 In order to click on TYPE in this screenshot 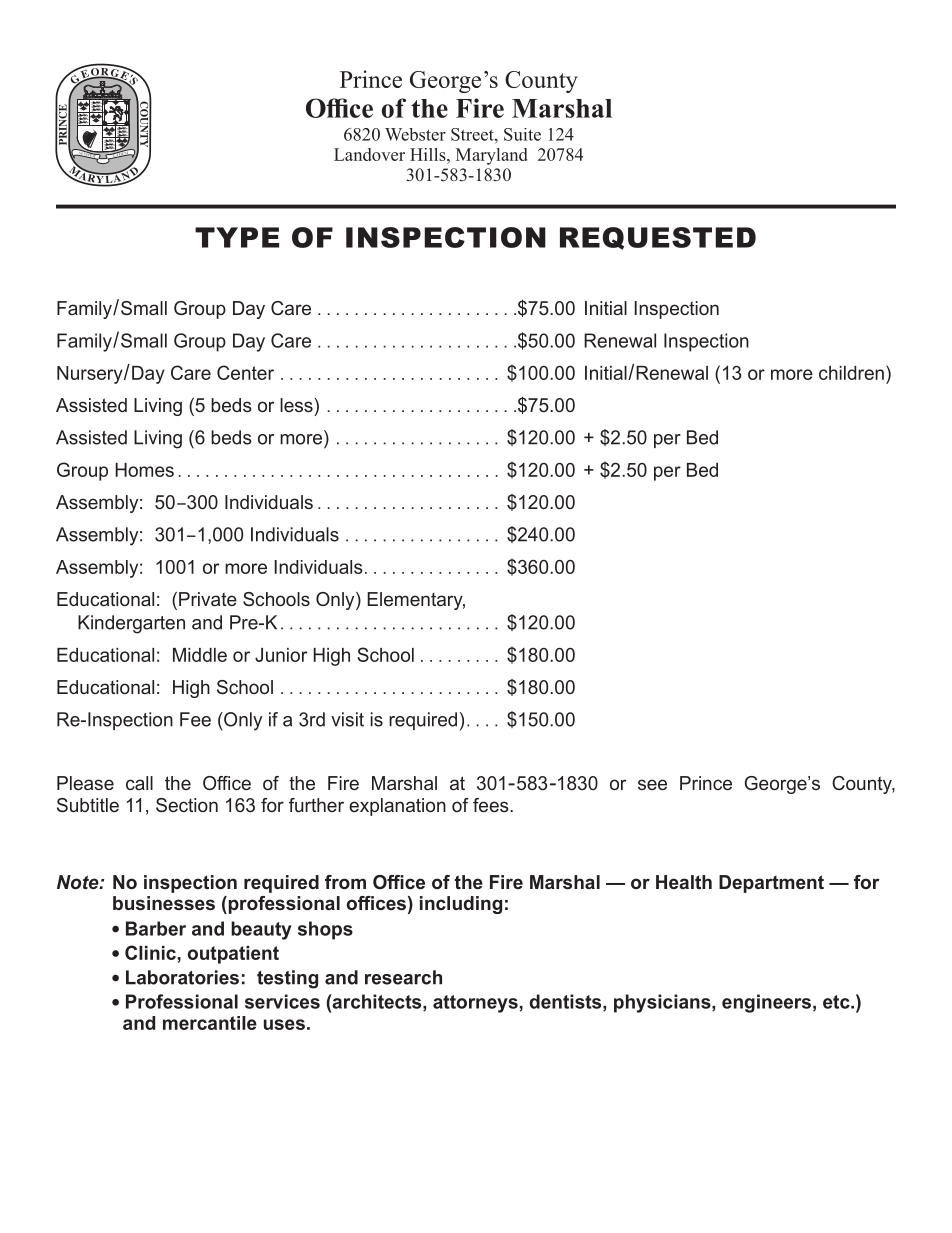, I will do `click(237, 237)`.
